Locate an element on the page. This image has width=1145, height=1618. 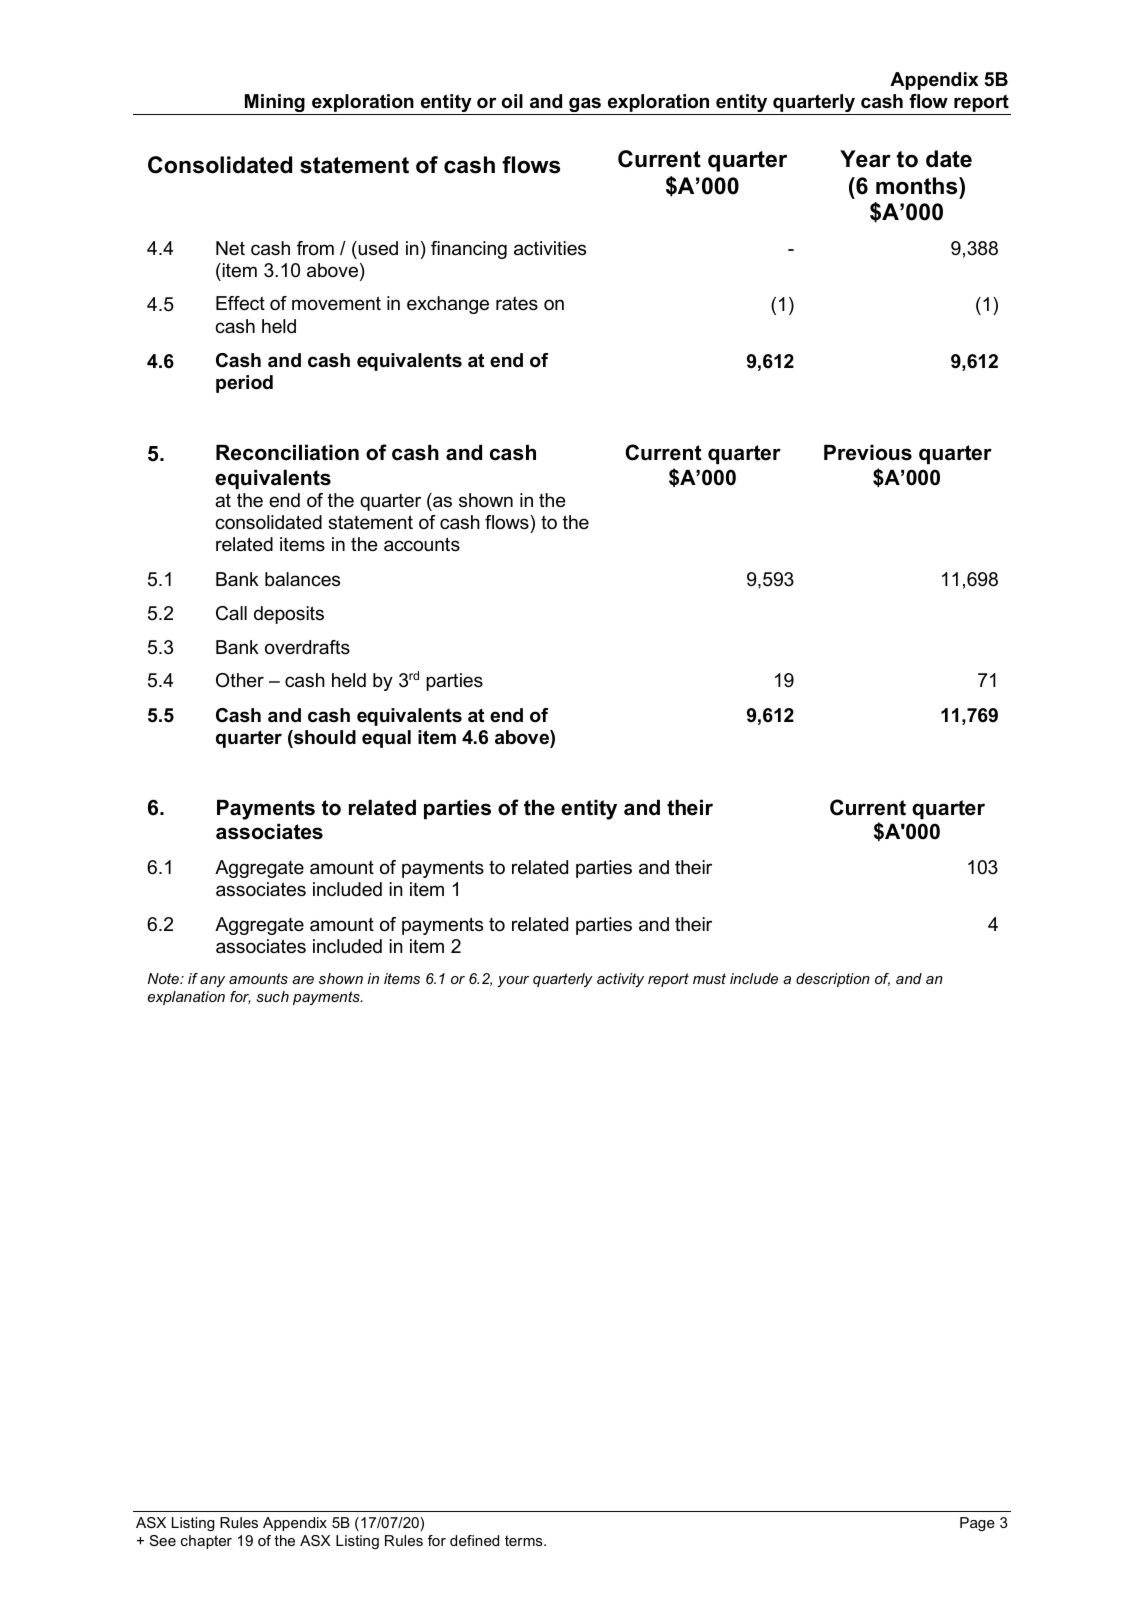
Mining is located at coordinates (275, 104).
